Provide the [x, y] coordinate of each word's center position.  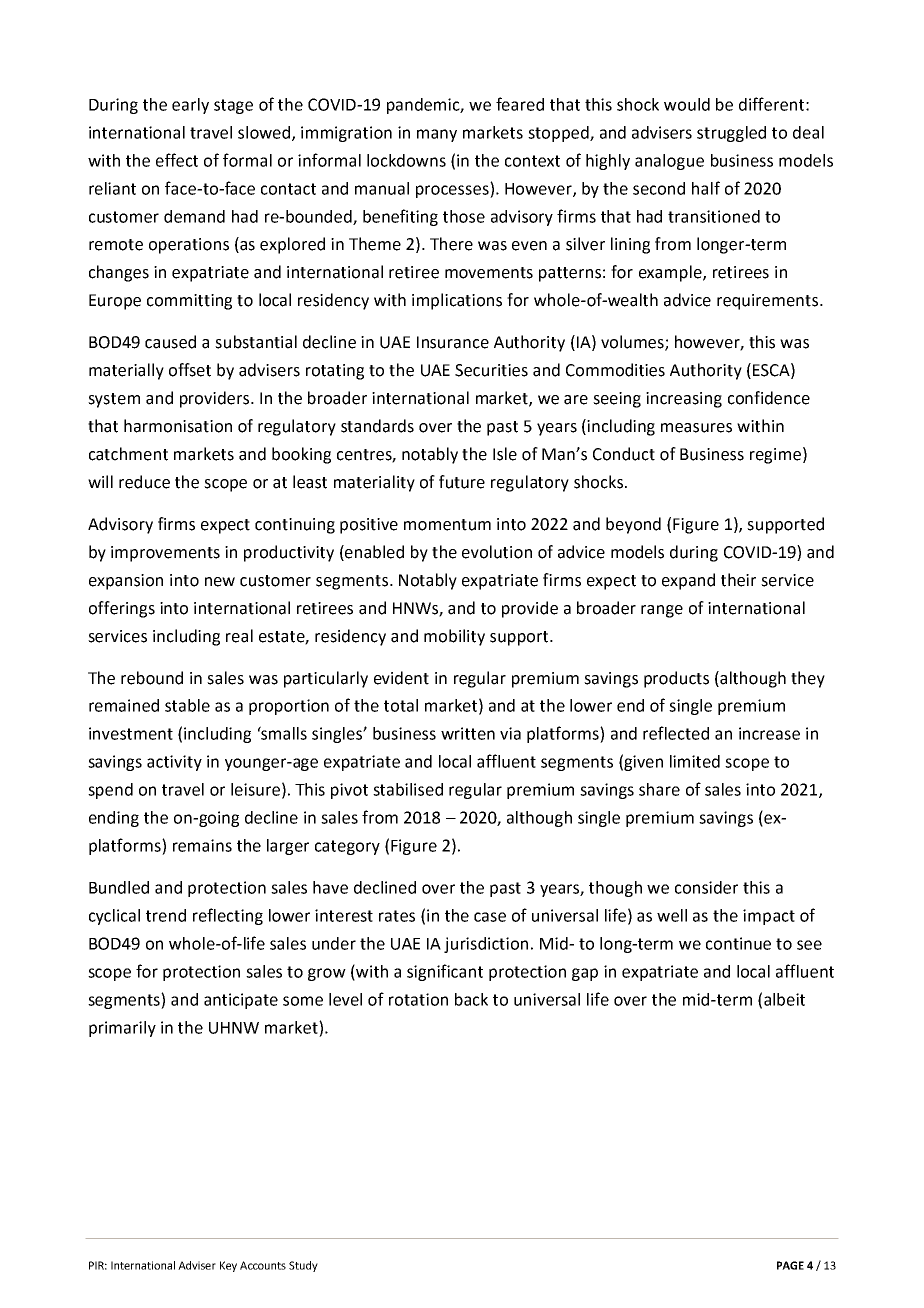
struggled [731, 134]
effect [177, 160]
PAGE [790, 1265]
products [676, 679]
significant [445, 972]
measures [696, 428]
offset [190, 370]
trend [166, 915]
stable [187, 705]
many [437, 135]
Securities [491, 370]
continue [738, 943]
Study [303, 1266]
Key [228, 1266]
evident [401, 678]
